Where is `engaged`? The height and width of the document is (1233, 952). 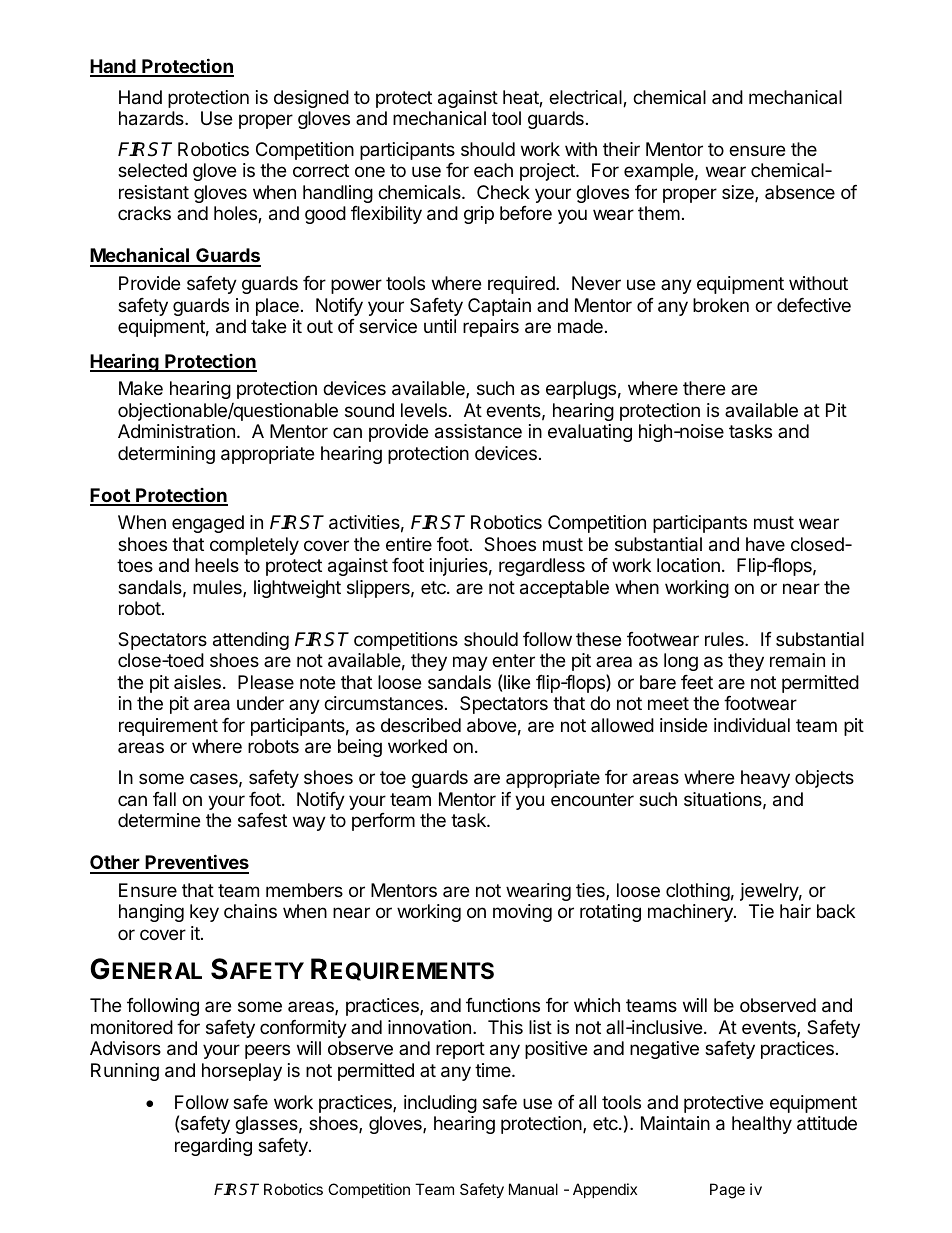 engaged is located at coordinates (208, 524).
